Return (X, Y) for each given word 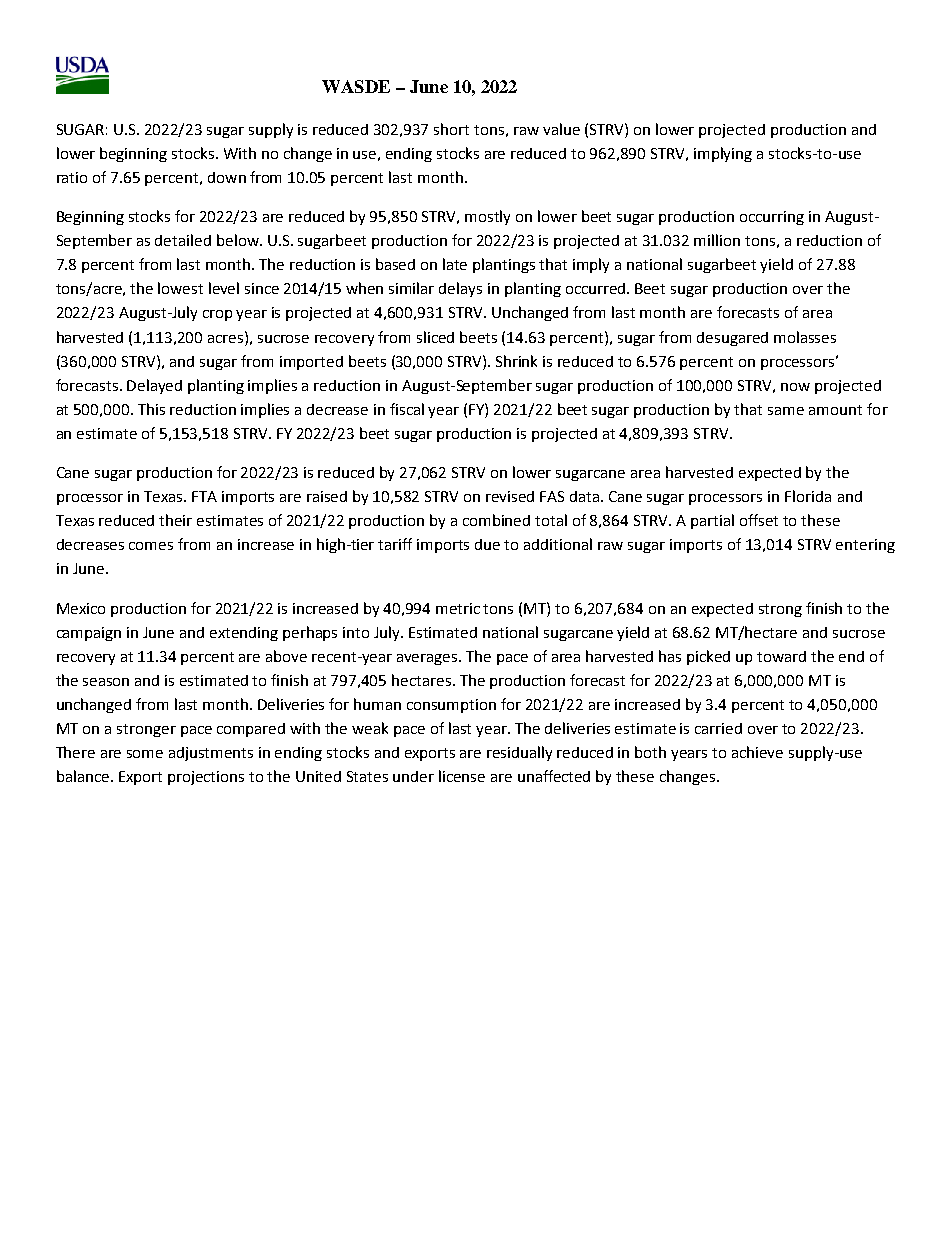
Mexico (81, 608)
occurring (772, 218)
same (786, 411)
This (151, 409)
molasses (805, 337)
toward (781, 656)
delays (460, 289)
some (145, 754)
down (227, 177)
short (451, 129)
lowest (180, 288)
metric (458, 608)
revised (510, 496)
